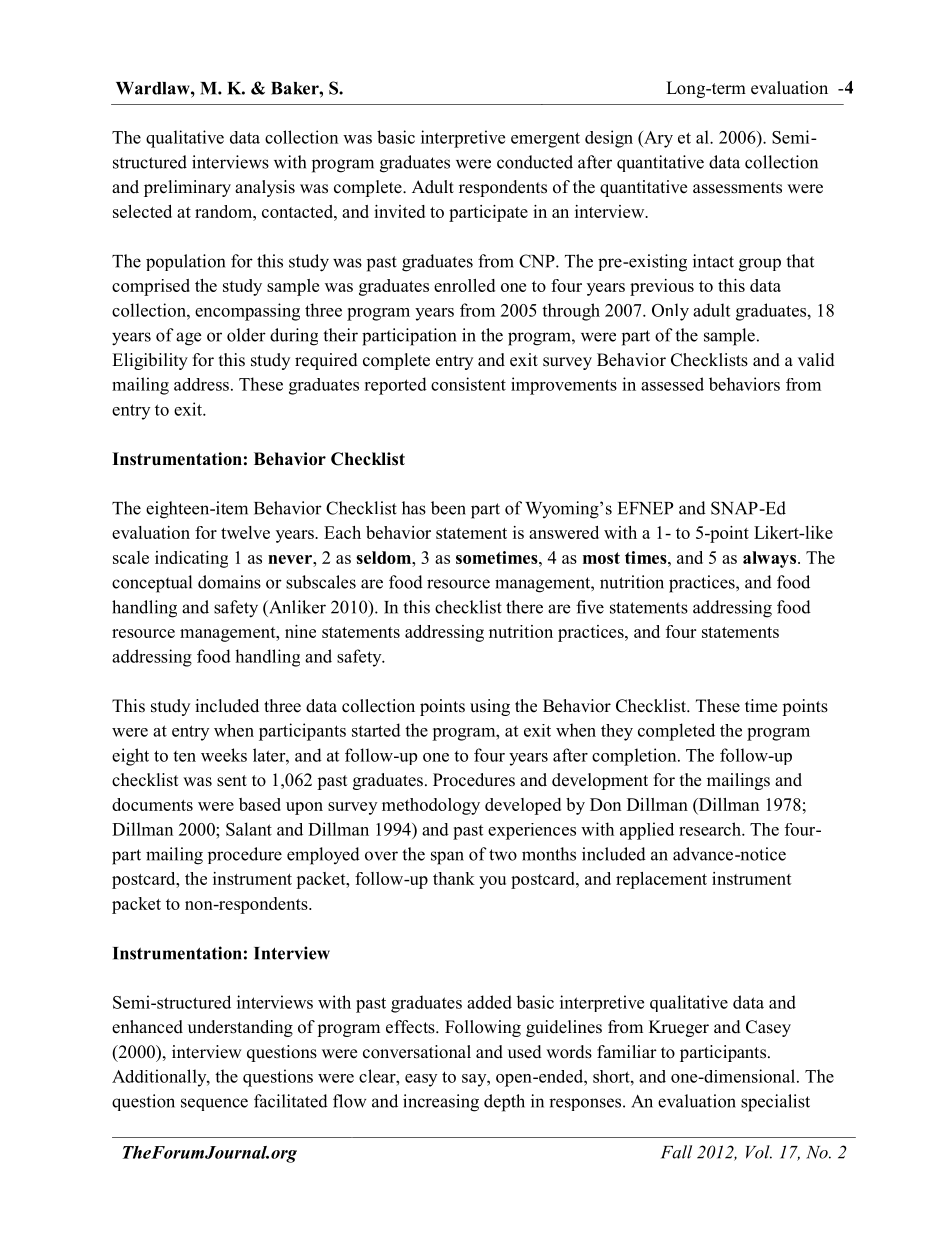  I want to click on consistent, so click(468, 384).
